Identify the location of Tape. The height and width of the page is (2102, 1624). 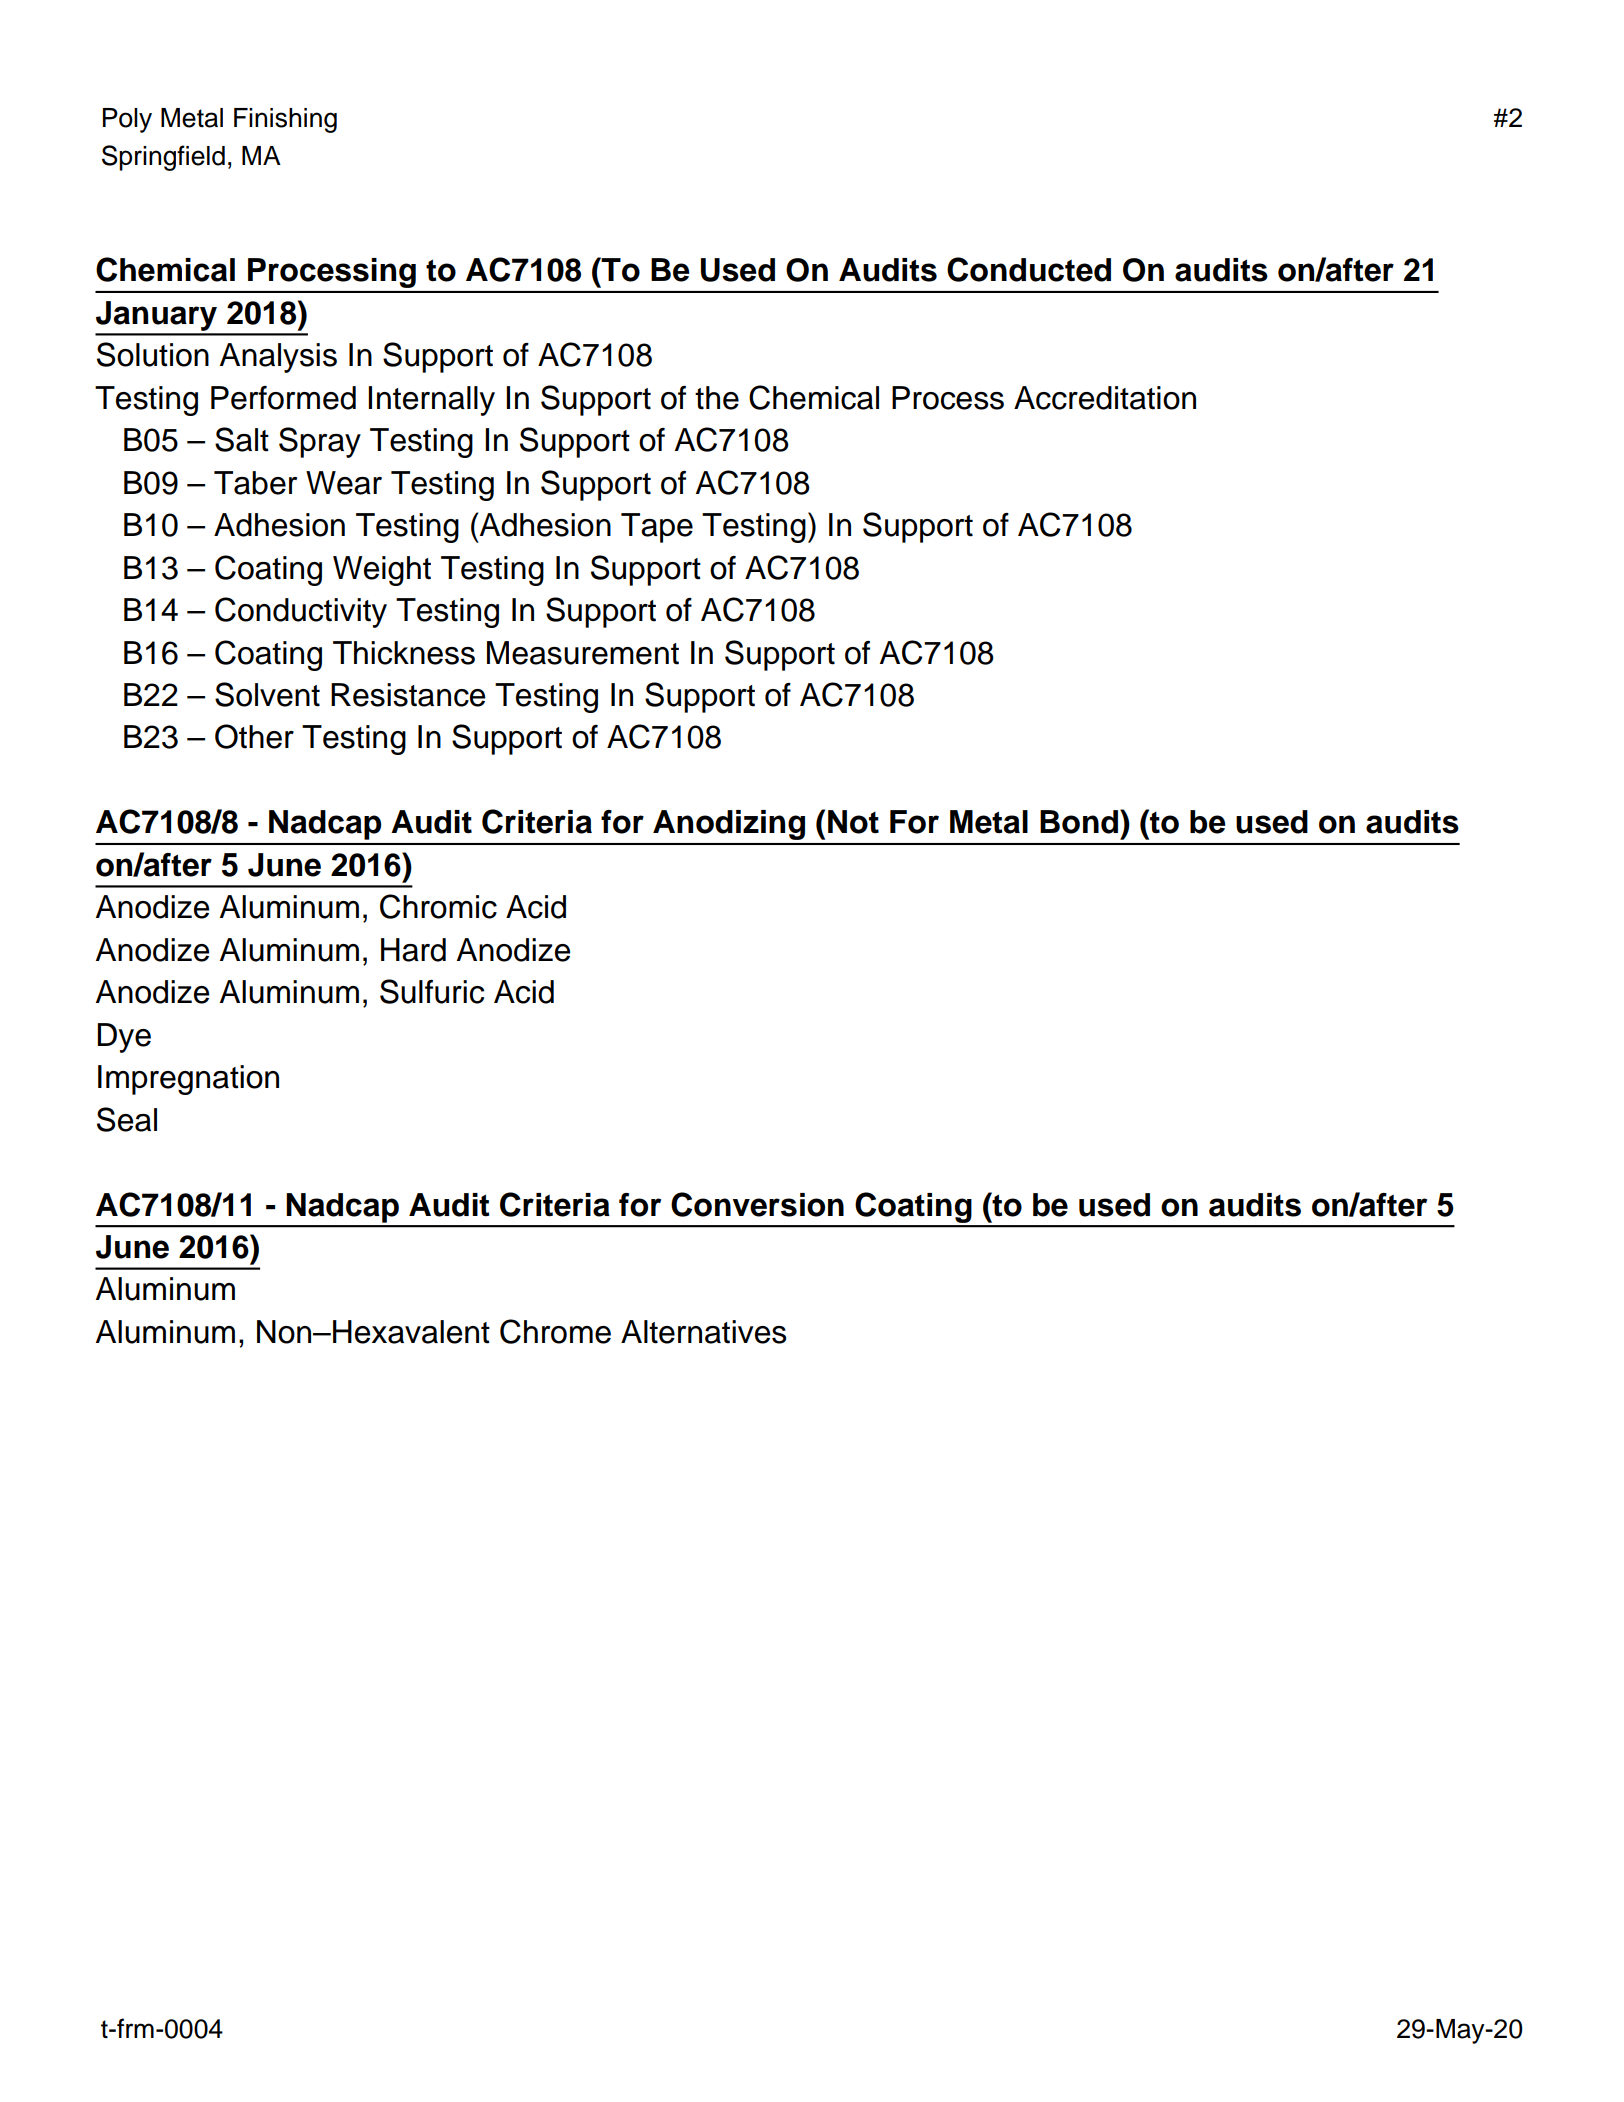
(657, 528).
